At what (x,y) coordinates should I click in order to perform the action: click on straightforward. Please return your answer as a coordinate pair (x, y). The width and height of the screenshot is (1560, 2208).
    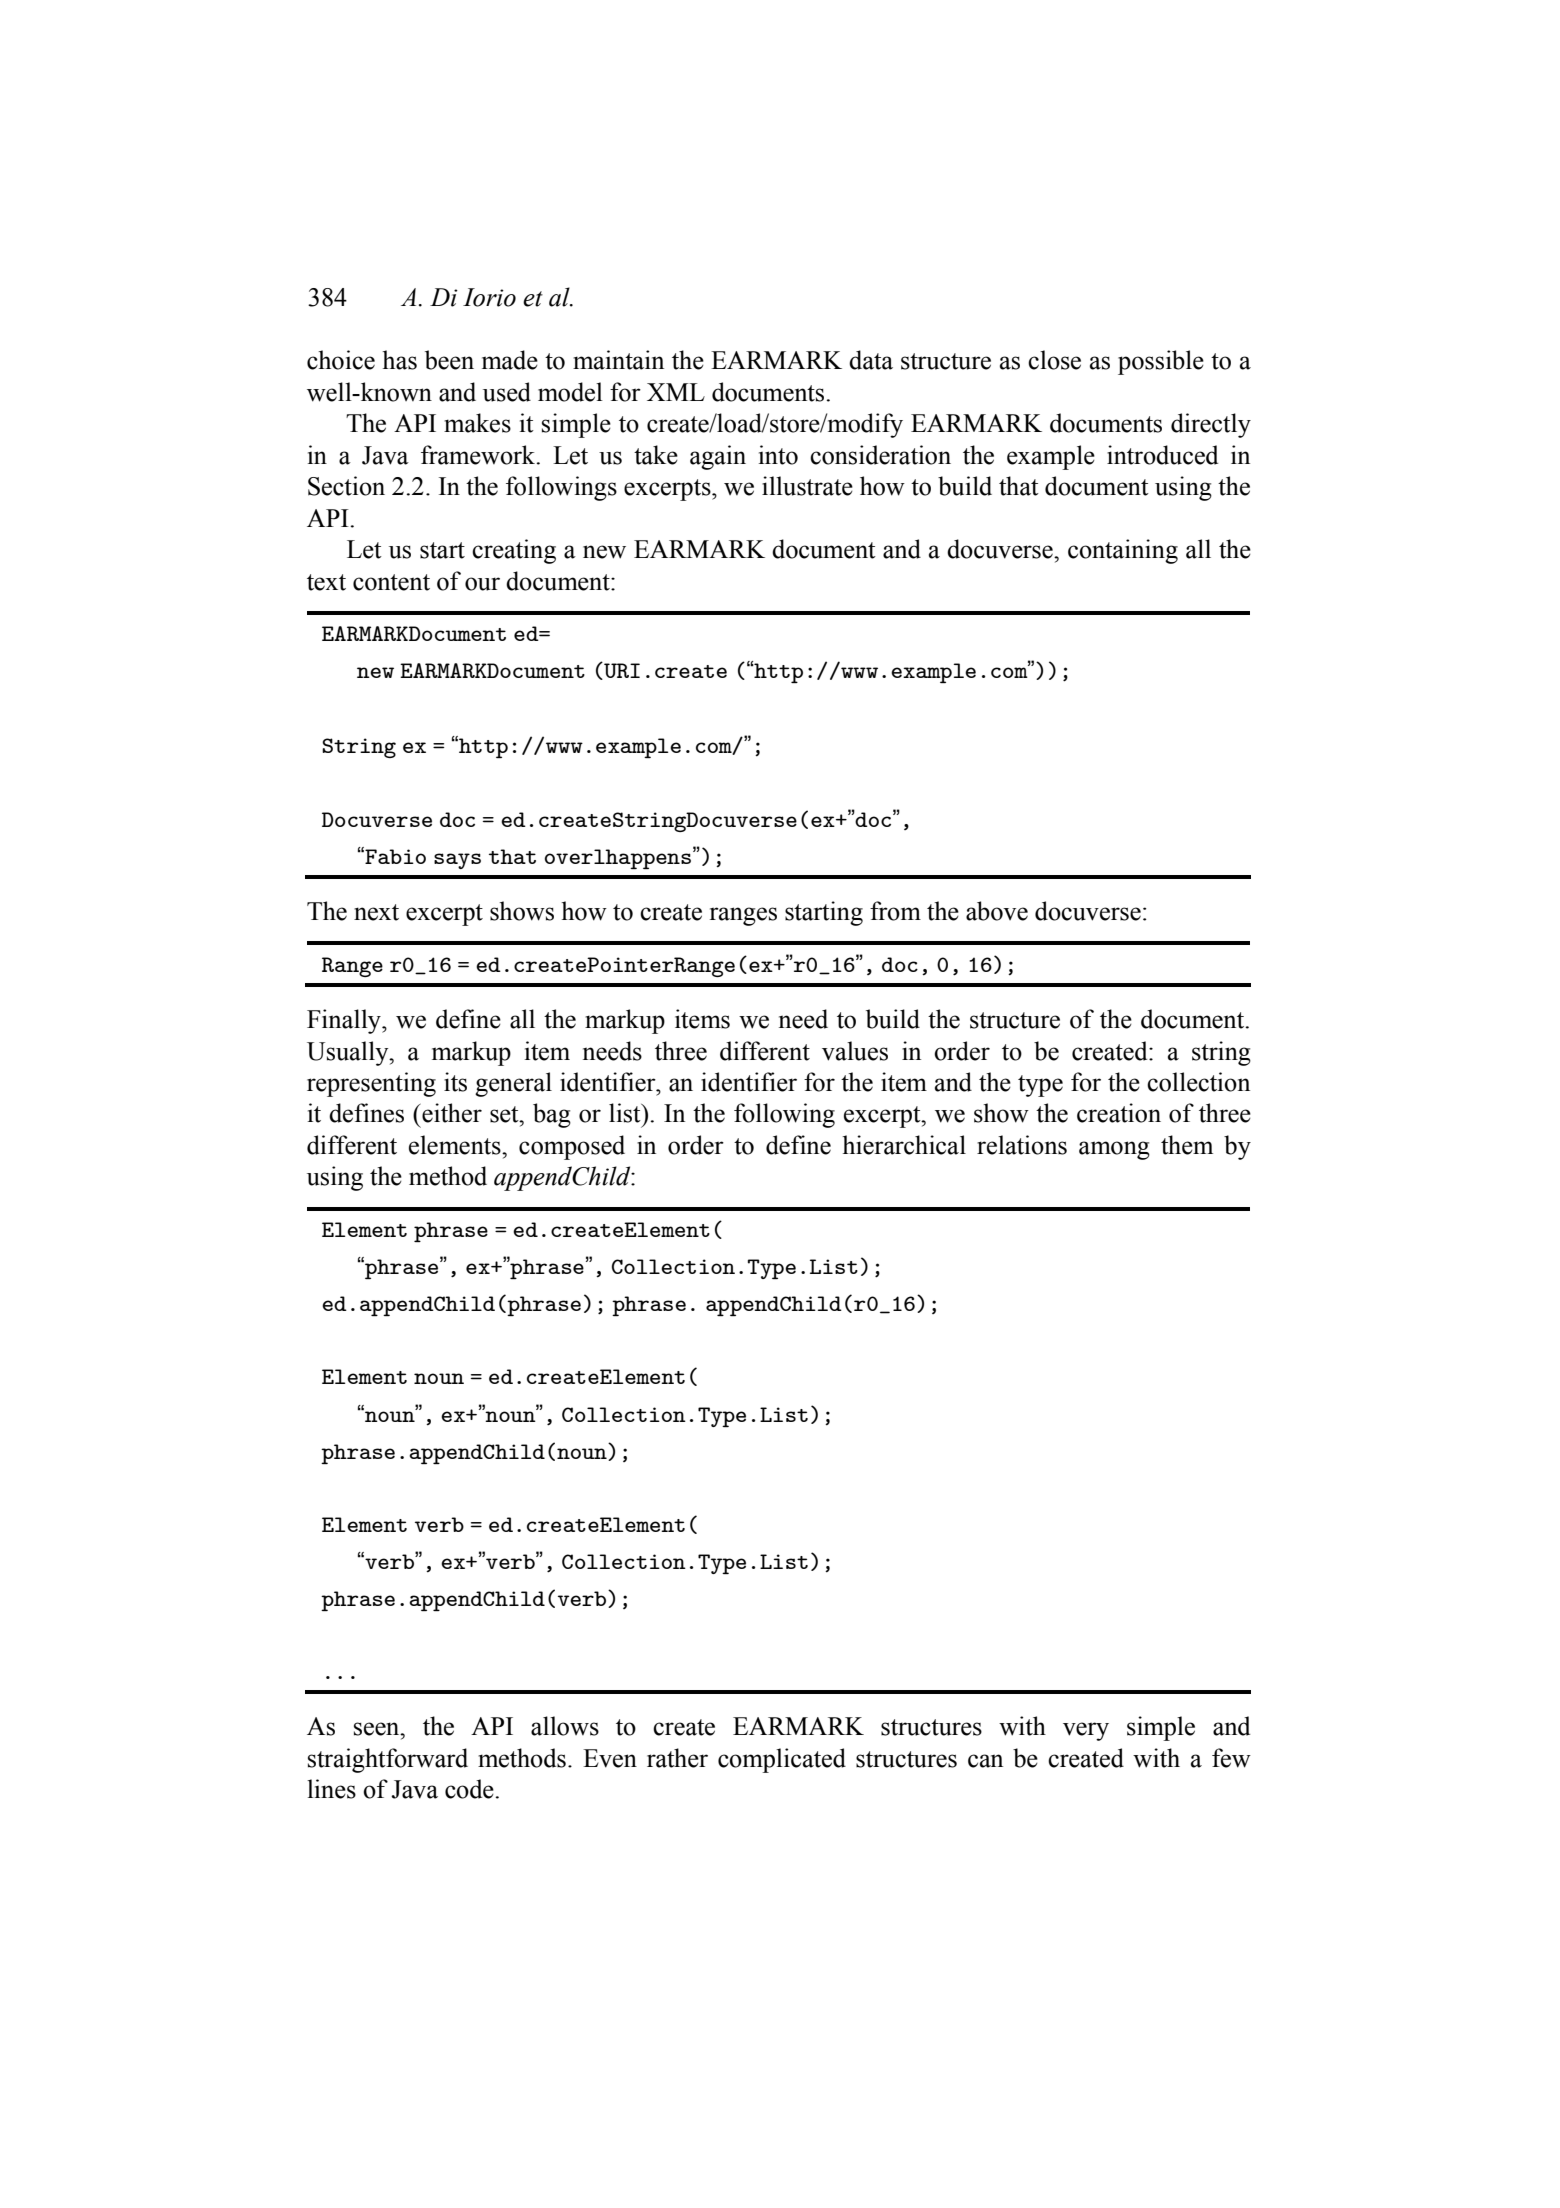
    Looking at the image, I should click on (388, 1760).
